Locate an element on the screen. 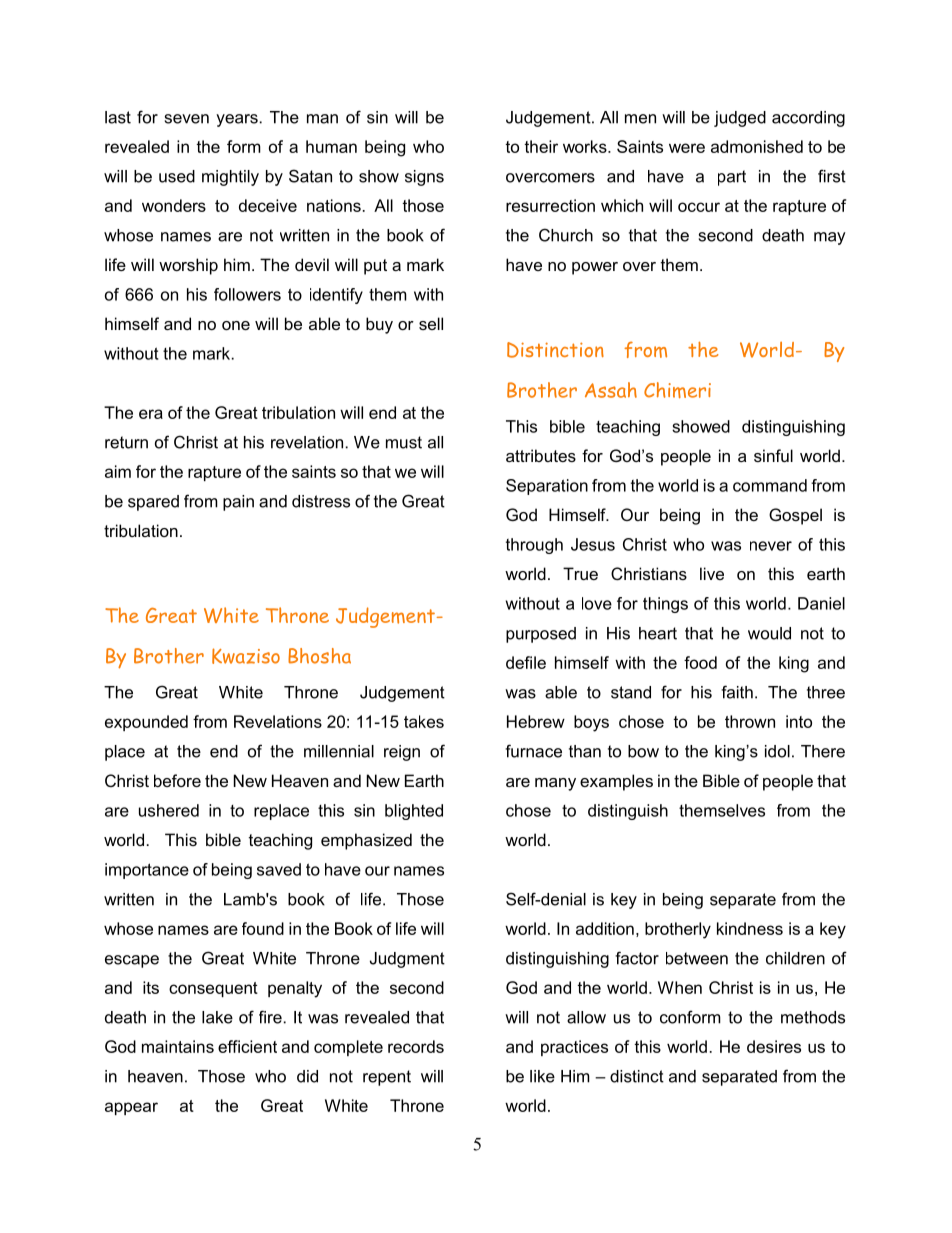  sinful is located at coordinates (773, 455).
